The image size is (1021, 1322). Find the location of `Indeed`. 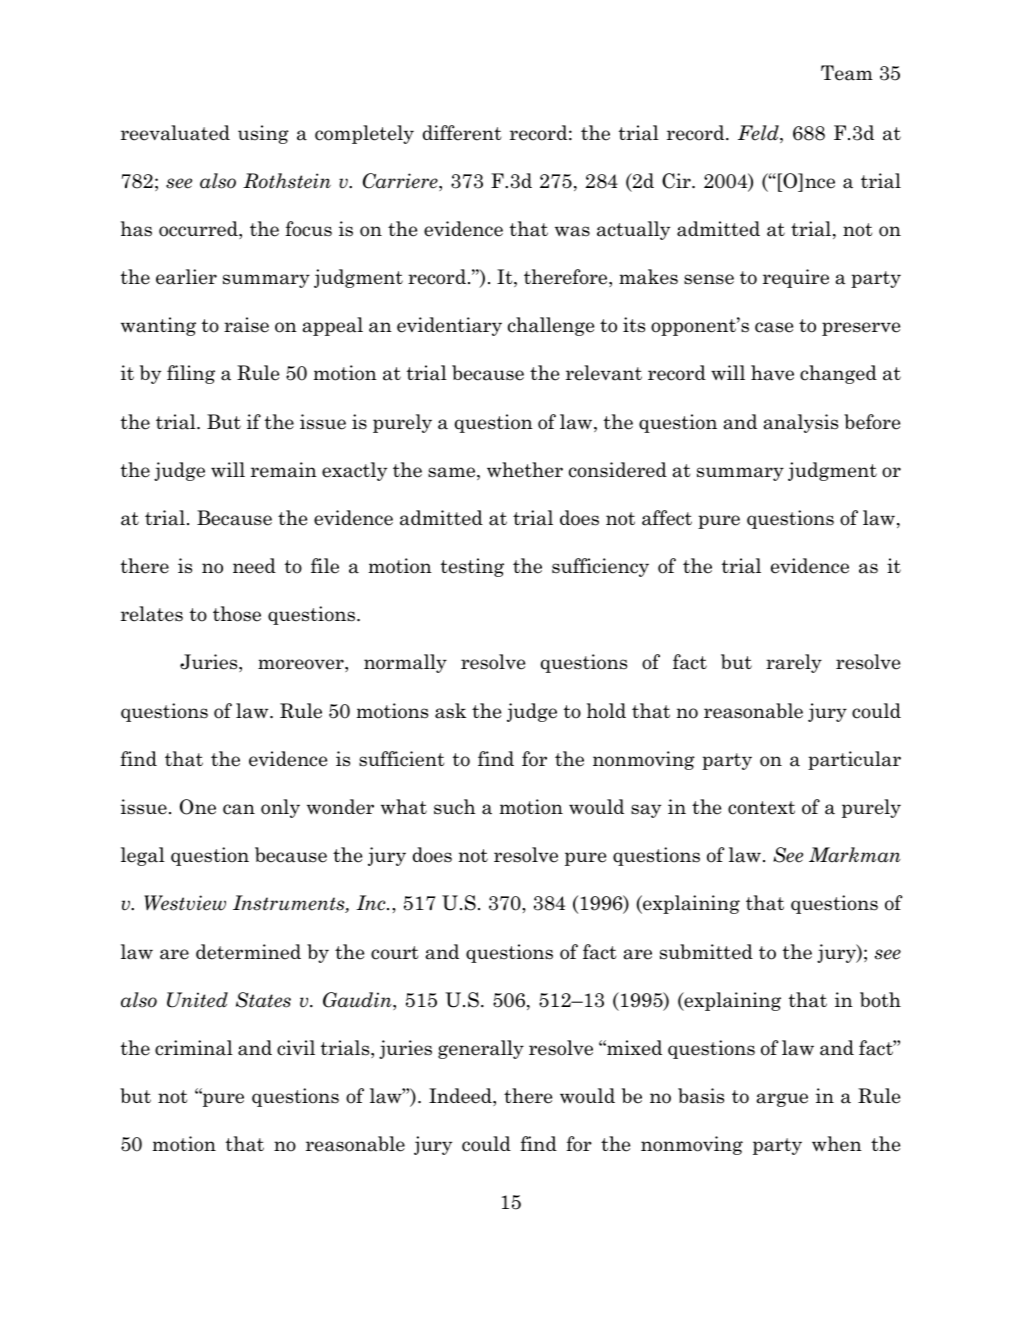

Indeed is located at coordinates (461, 1097).
